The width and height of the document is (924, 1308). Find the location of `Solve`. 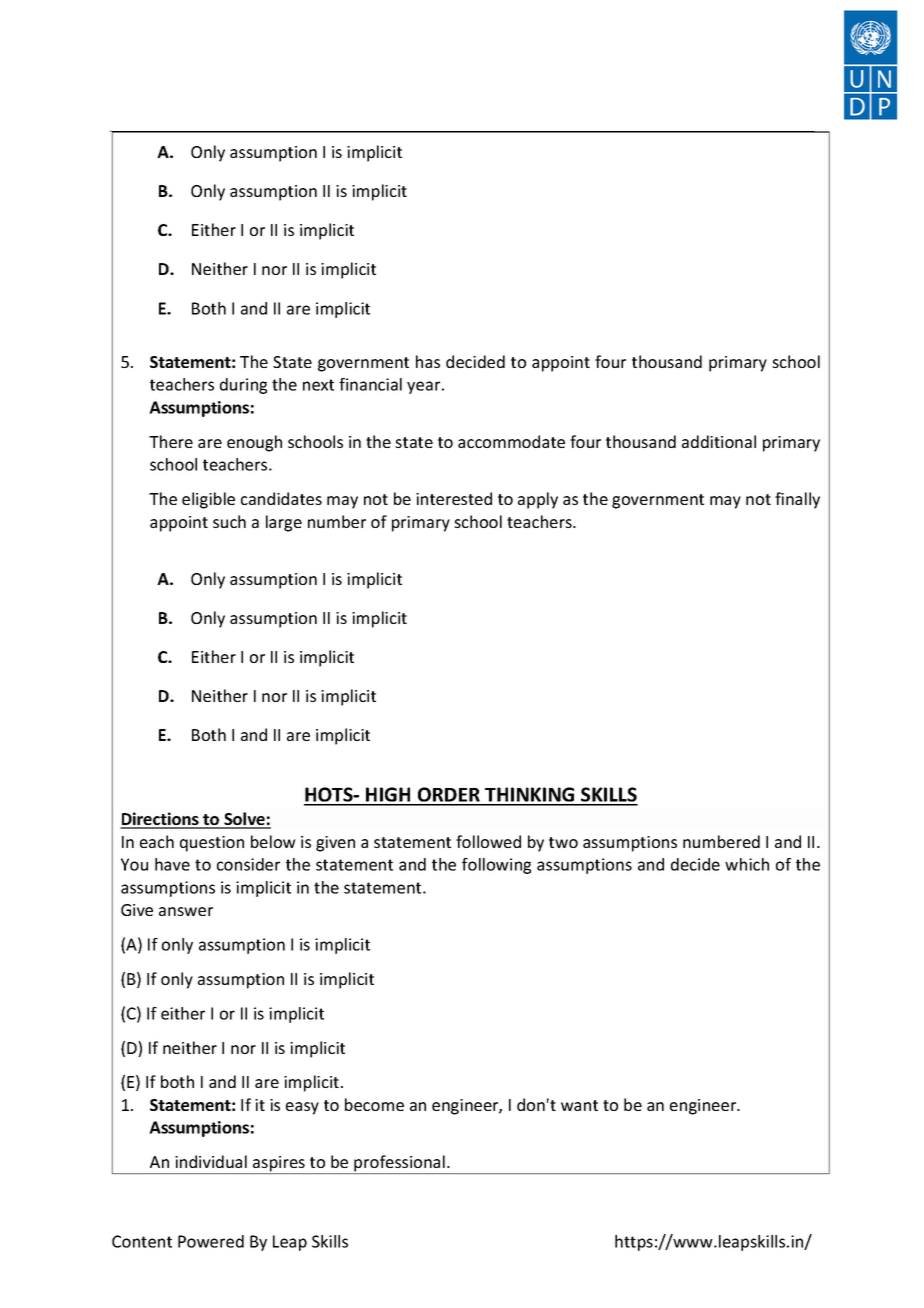

Solve is located at coordinates (244, 820).
